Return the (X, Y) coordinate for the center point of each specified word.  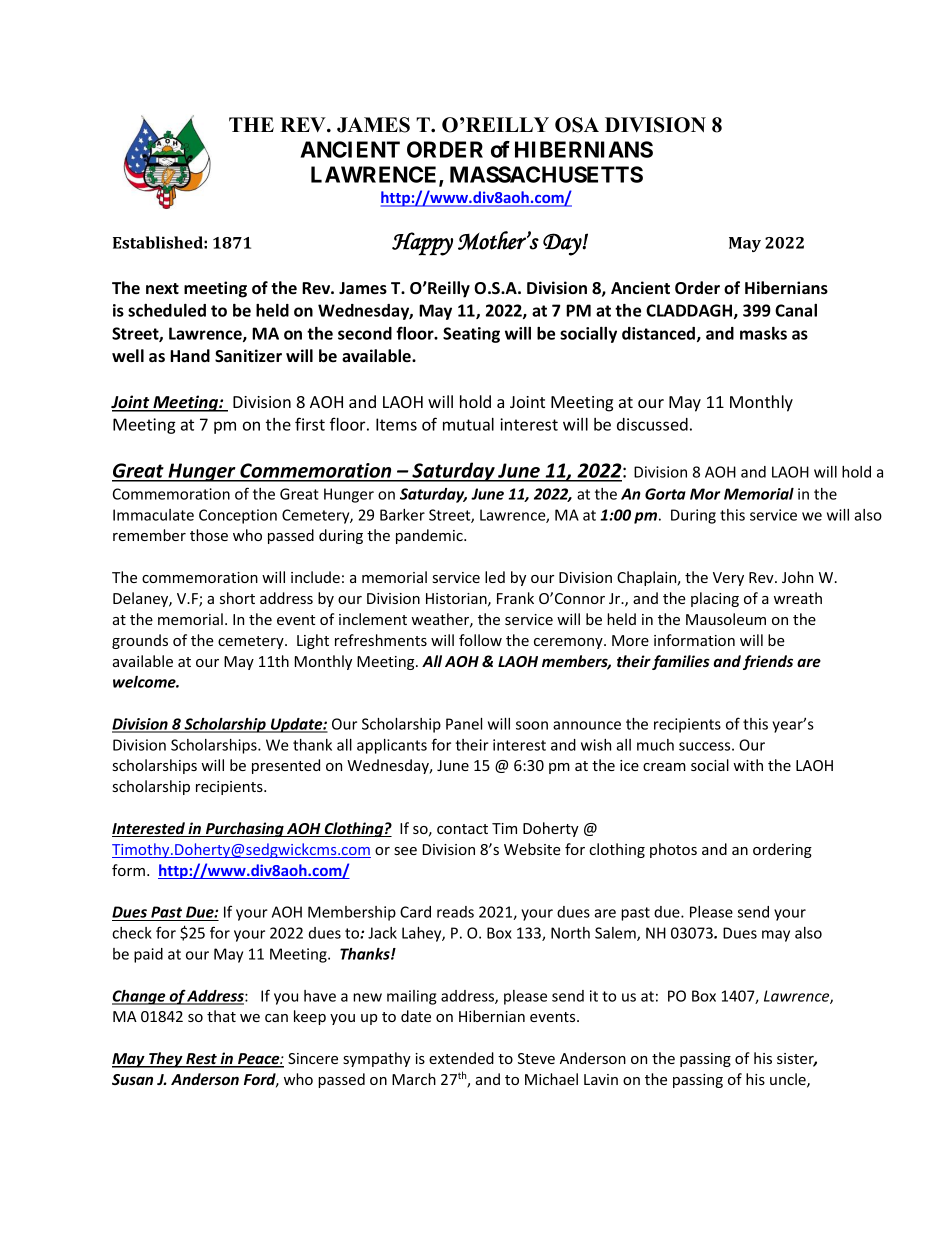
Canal (796, 310)
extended (461, 1058)
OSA (577, 125)
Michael (551, 1079)
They (166, 1060)
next (162, 288)
